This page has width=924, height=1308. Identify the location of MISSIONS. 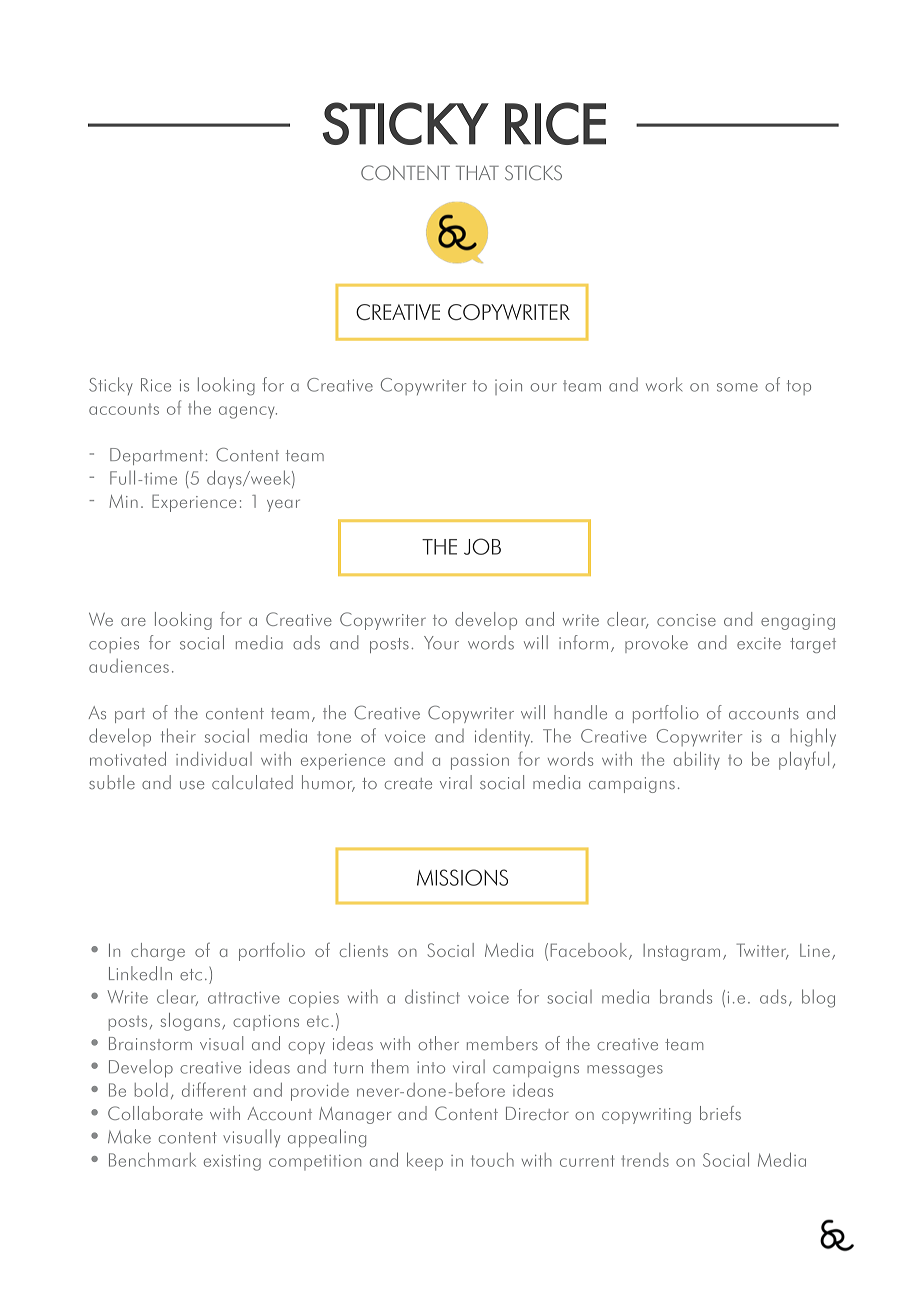
(462, 877).
